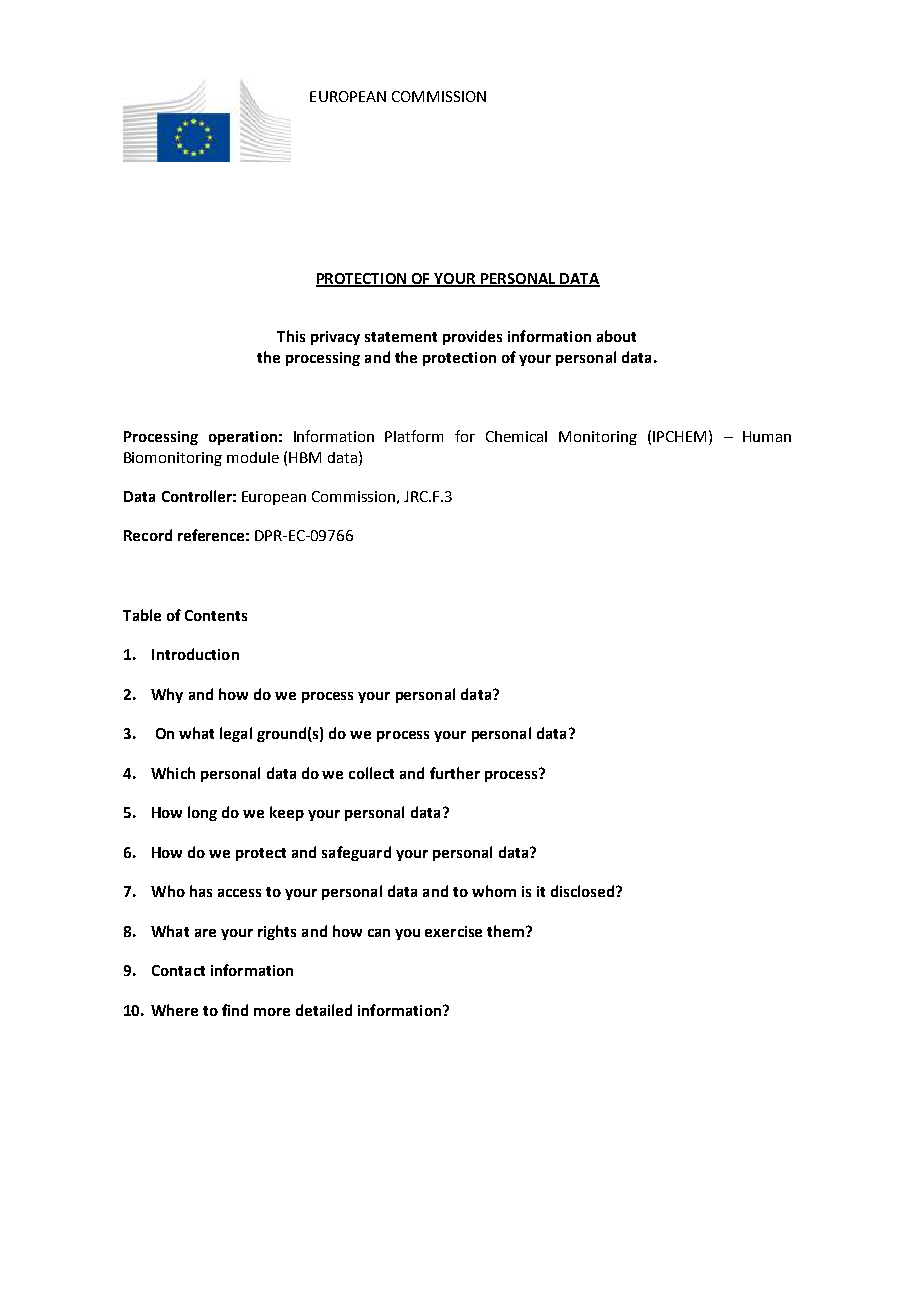 Image resolution: width=924 pixels, height=1308 pixels. Describe the element at coordinates (616, 336) in the screenshot. I see `about` at that location.
